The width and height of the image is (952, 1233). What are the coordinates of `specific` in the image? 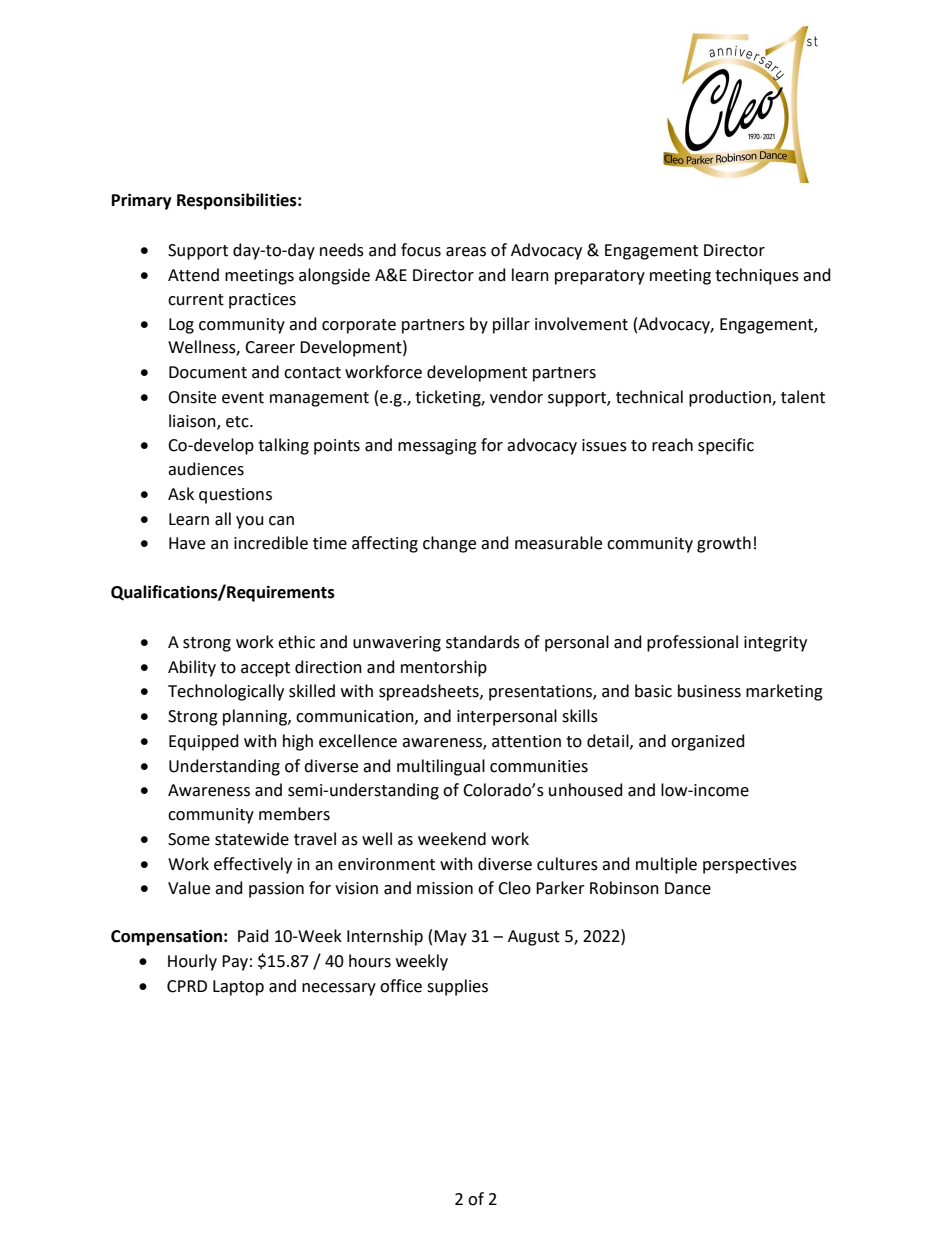 It's located at (726, 446).
